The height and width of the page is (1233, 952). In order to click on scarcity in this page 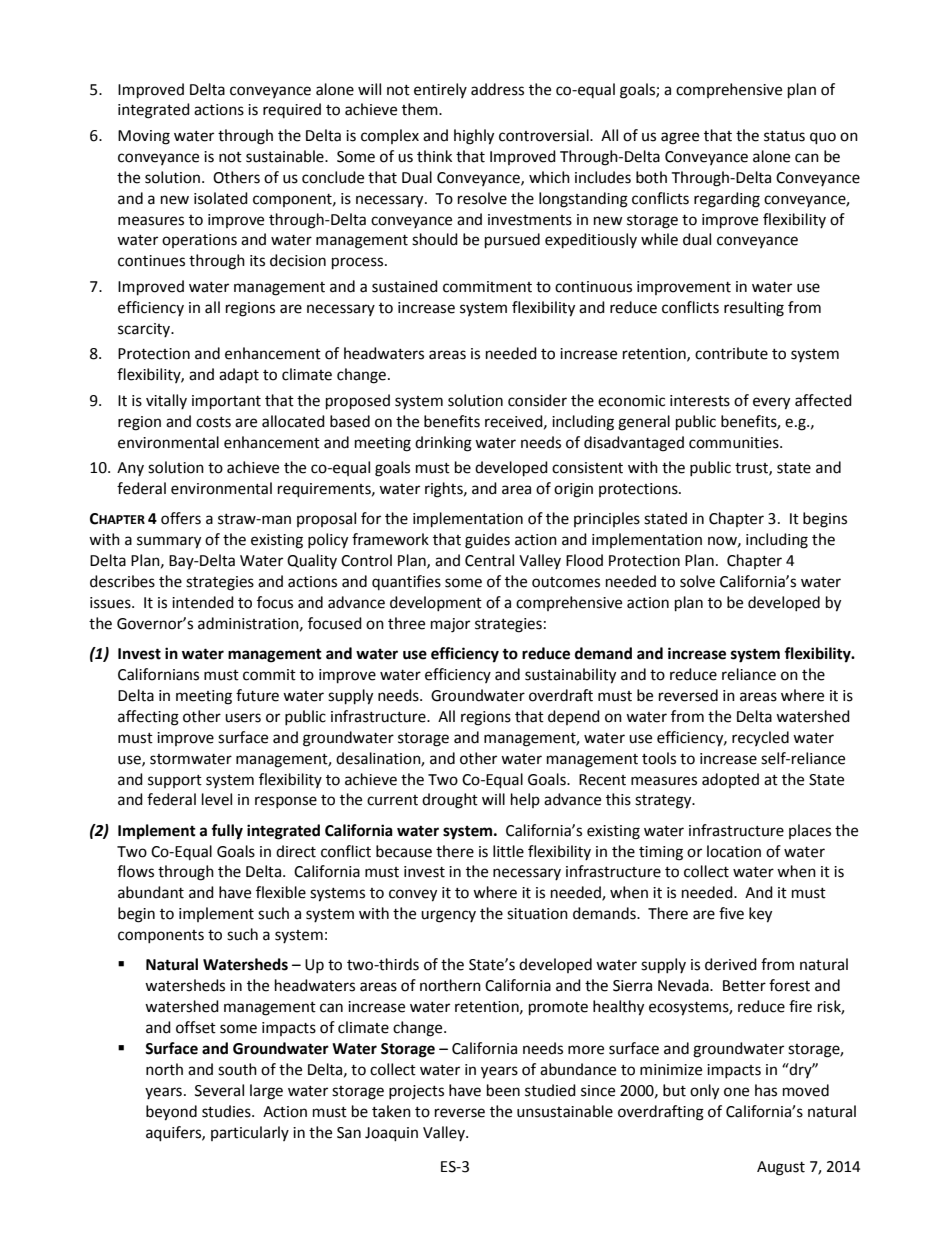, I will do `click(145, 330)`.
